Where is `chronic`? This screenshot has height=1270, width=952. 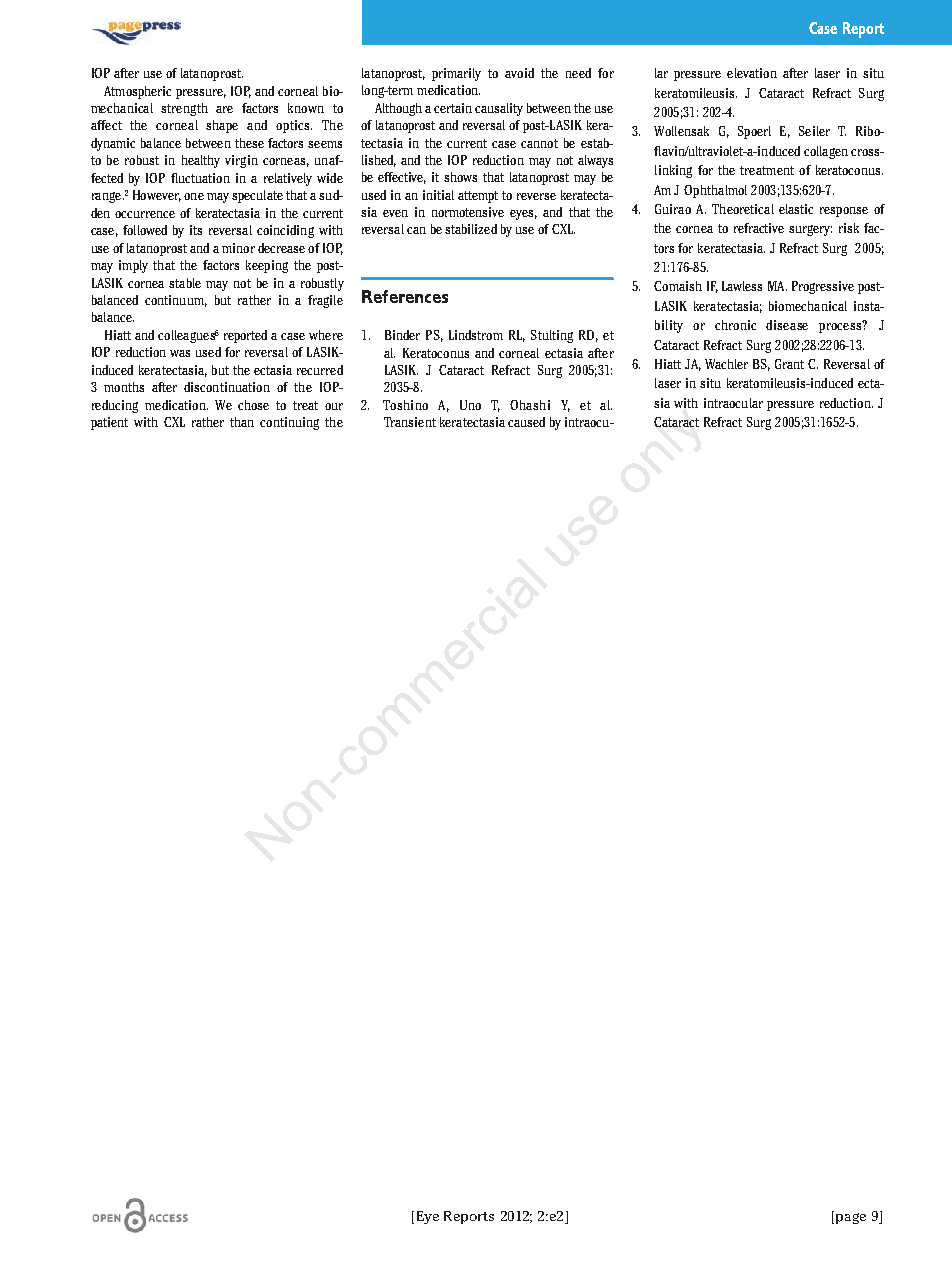 chronic is located at coordinates (735, 325).
